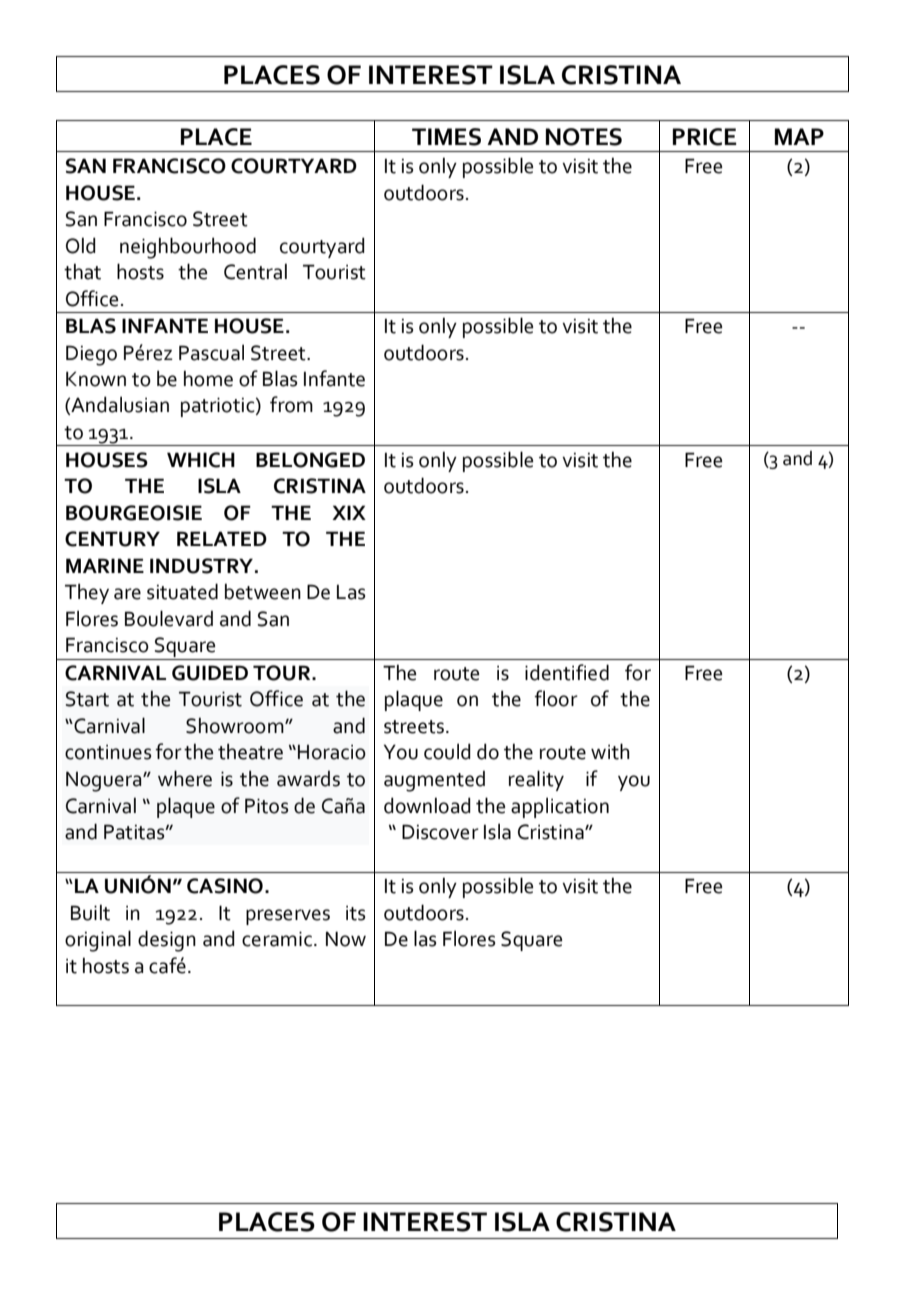  I want to click on neighbourhood, so click(188, 248).
